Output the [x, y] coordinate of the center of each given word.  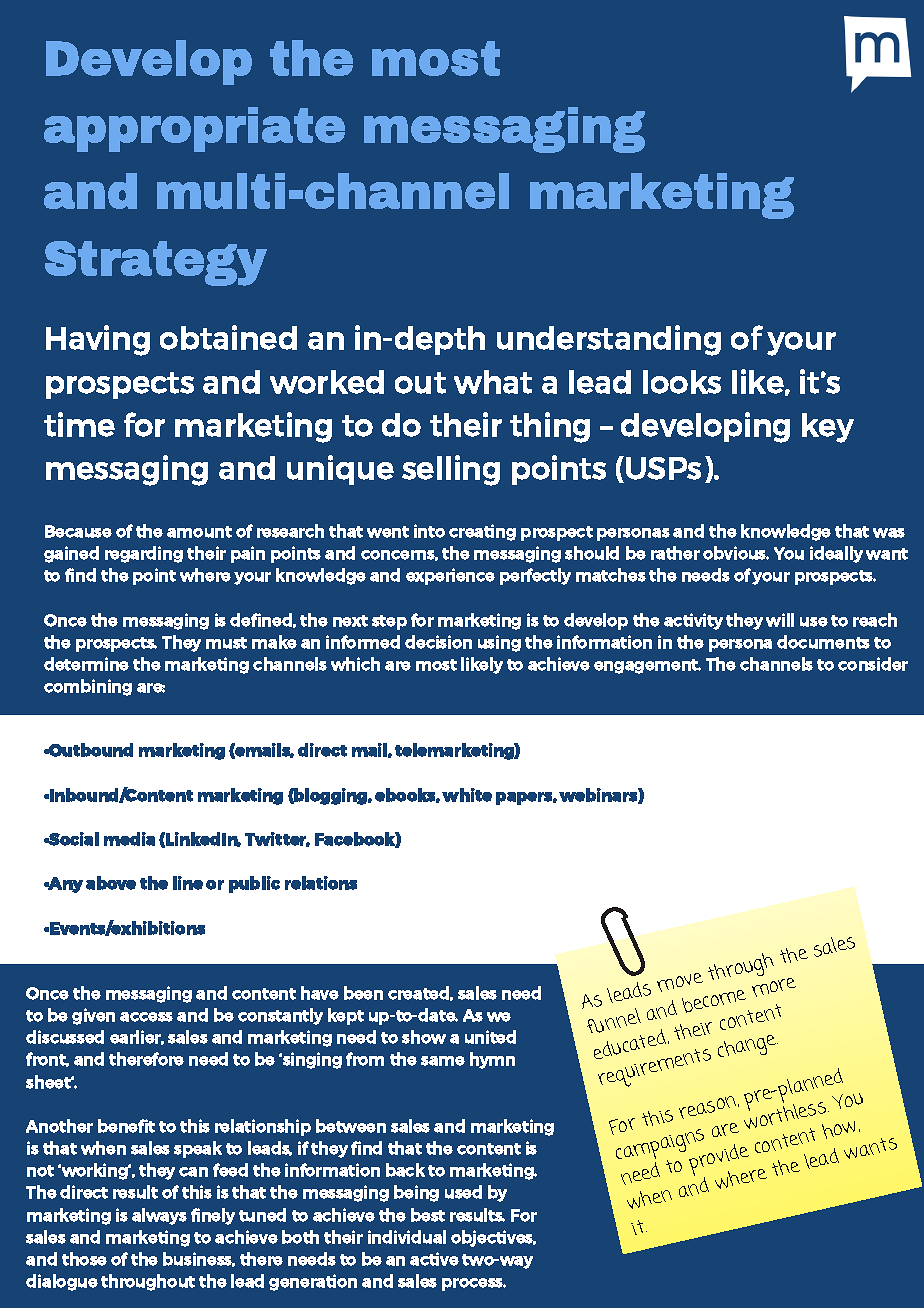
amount [199, 532]
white [467, 795]
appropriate [194, 129]
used [463, 1192]
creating [482, 532]
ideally [836, 554]
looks [682, 382]
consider [873, 664]
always [159, 1216]
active [434, 1259]
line [188, 883]
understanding [609, 340]
